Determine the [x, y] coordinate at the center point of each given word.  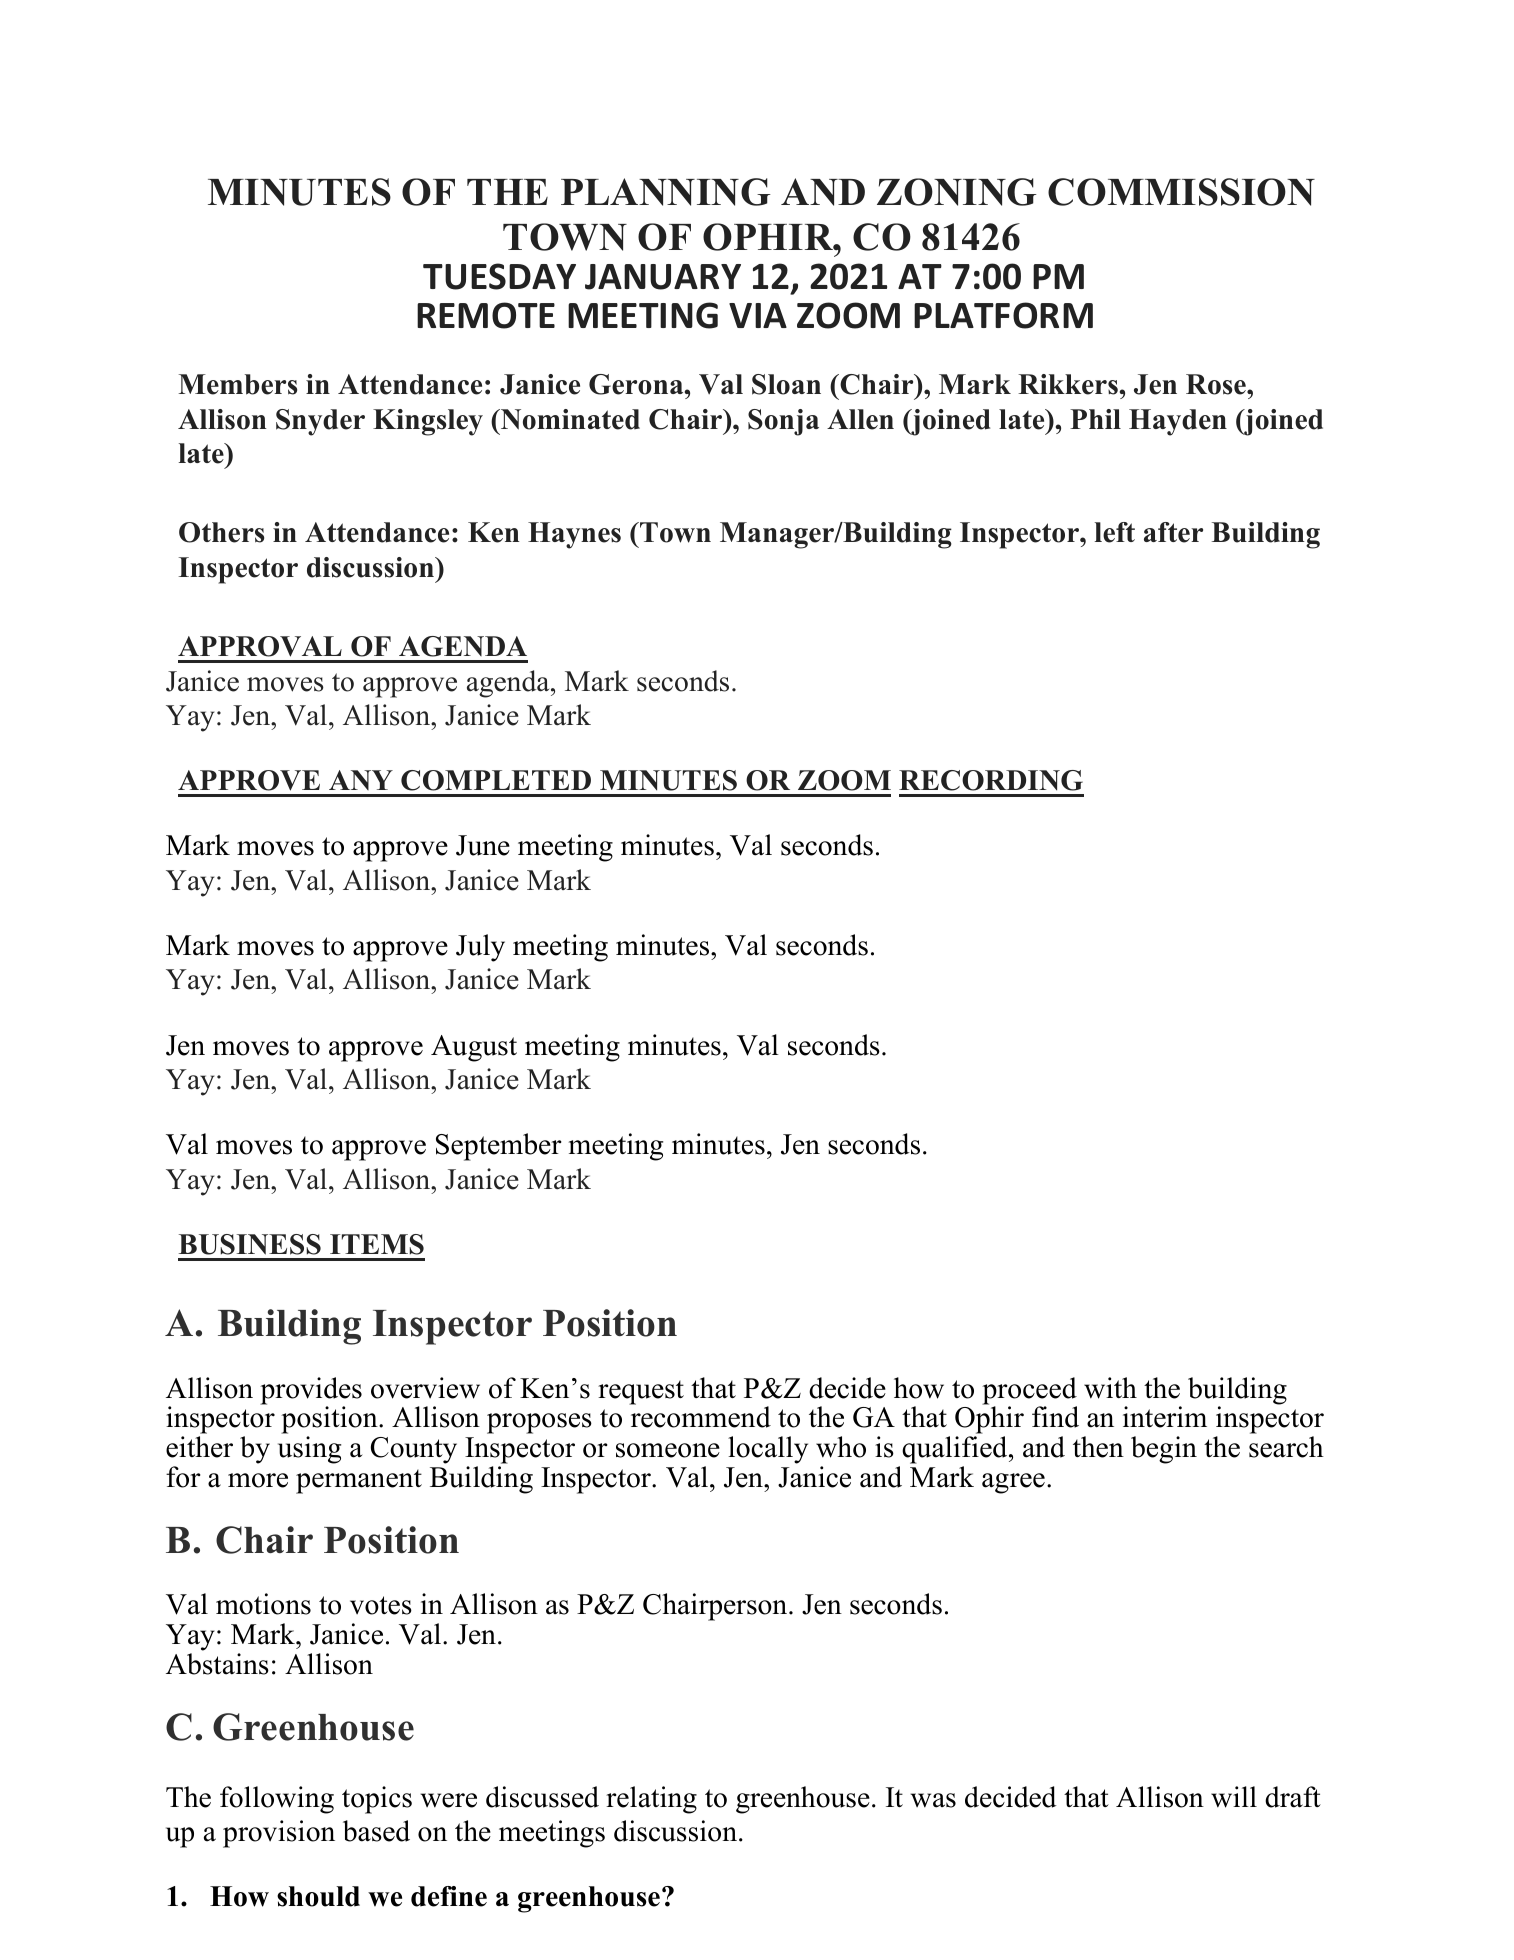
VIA [758, 315]
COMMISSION [1181, 192]
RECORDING [991, 780]
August [474, 1048]
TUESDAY [499, 276]
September [499, 1147]
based [376, 1831]
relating [651, 1800]
